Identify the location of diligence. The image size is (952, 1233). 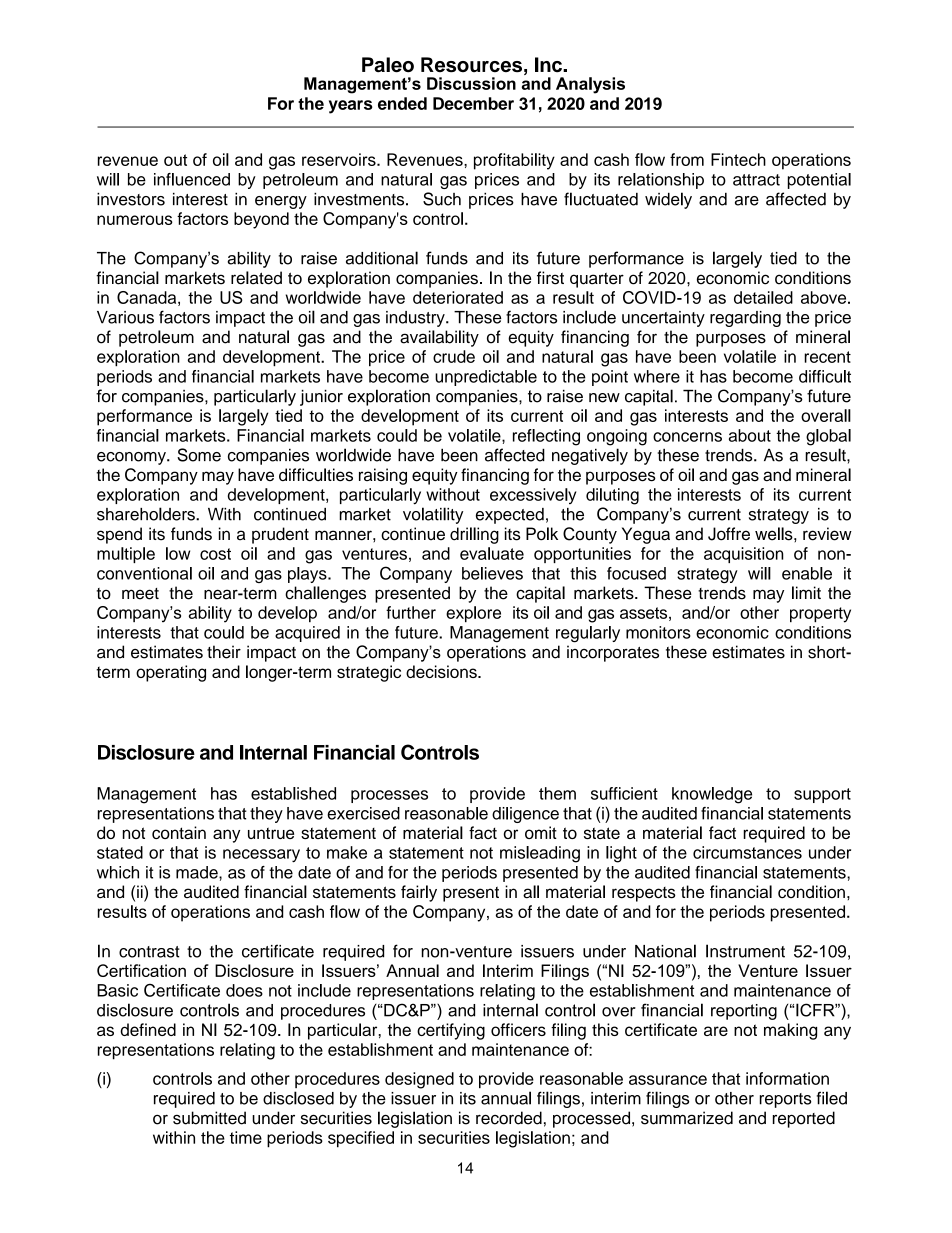
(525, 815).
